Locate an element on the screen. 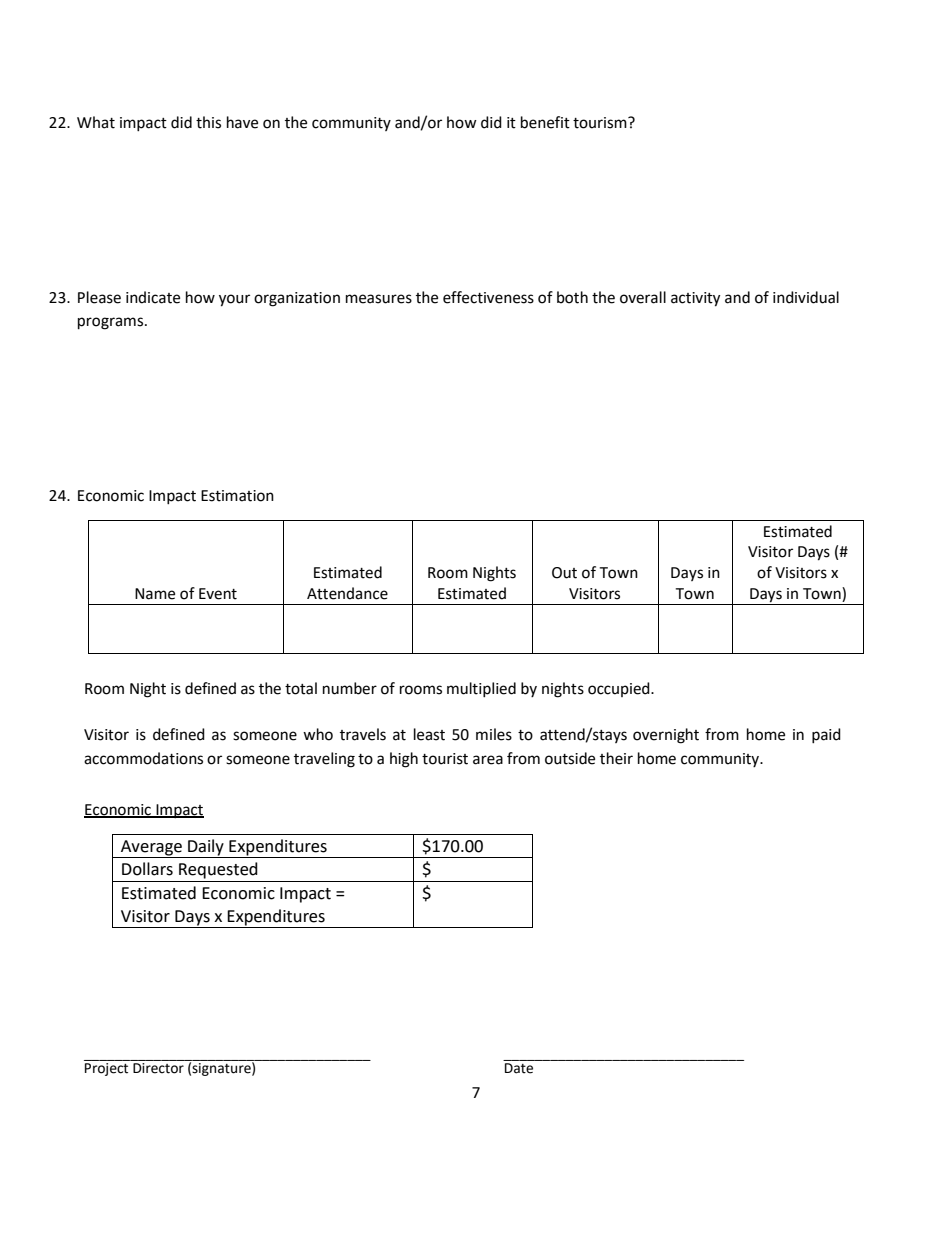  multiplied is located at coordinates (481, 689).
